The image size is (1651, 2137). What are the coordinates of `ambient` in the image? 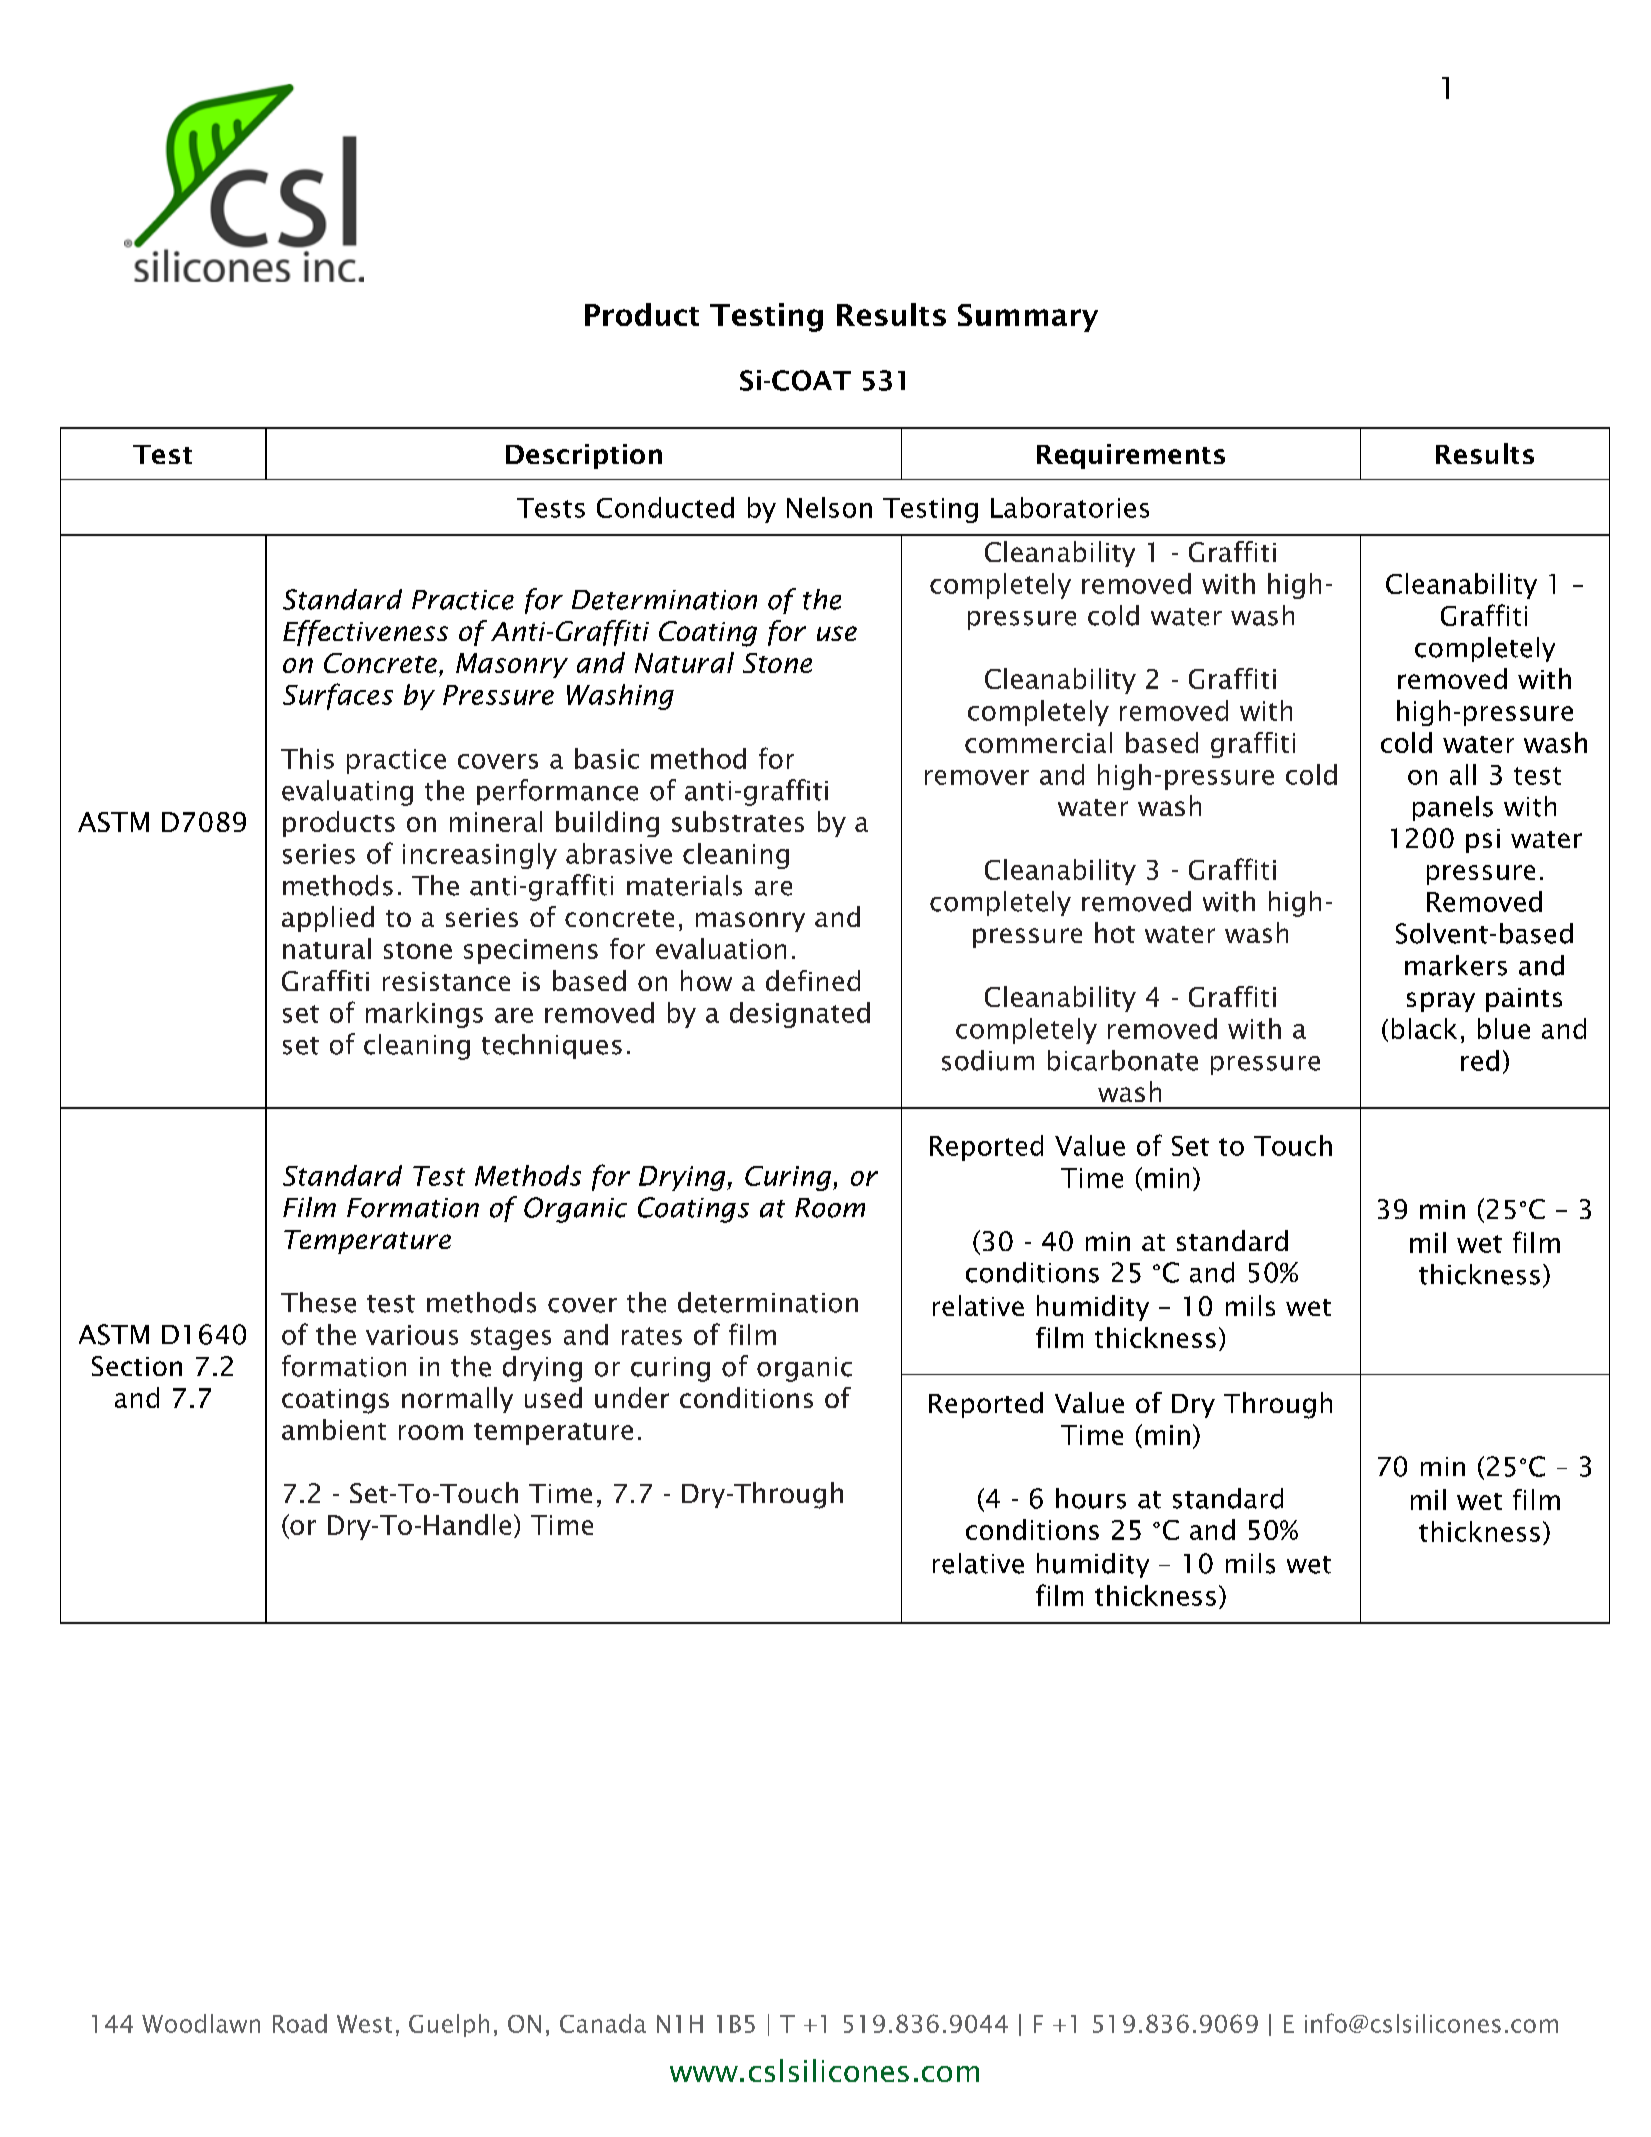 It's located at (334, 1429).
